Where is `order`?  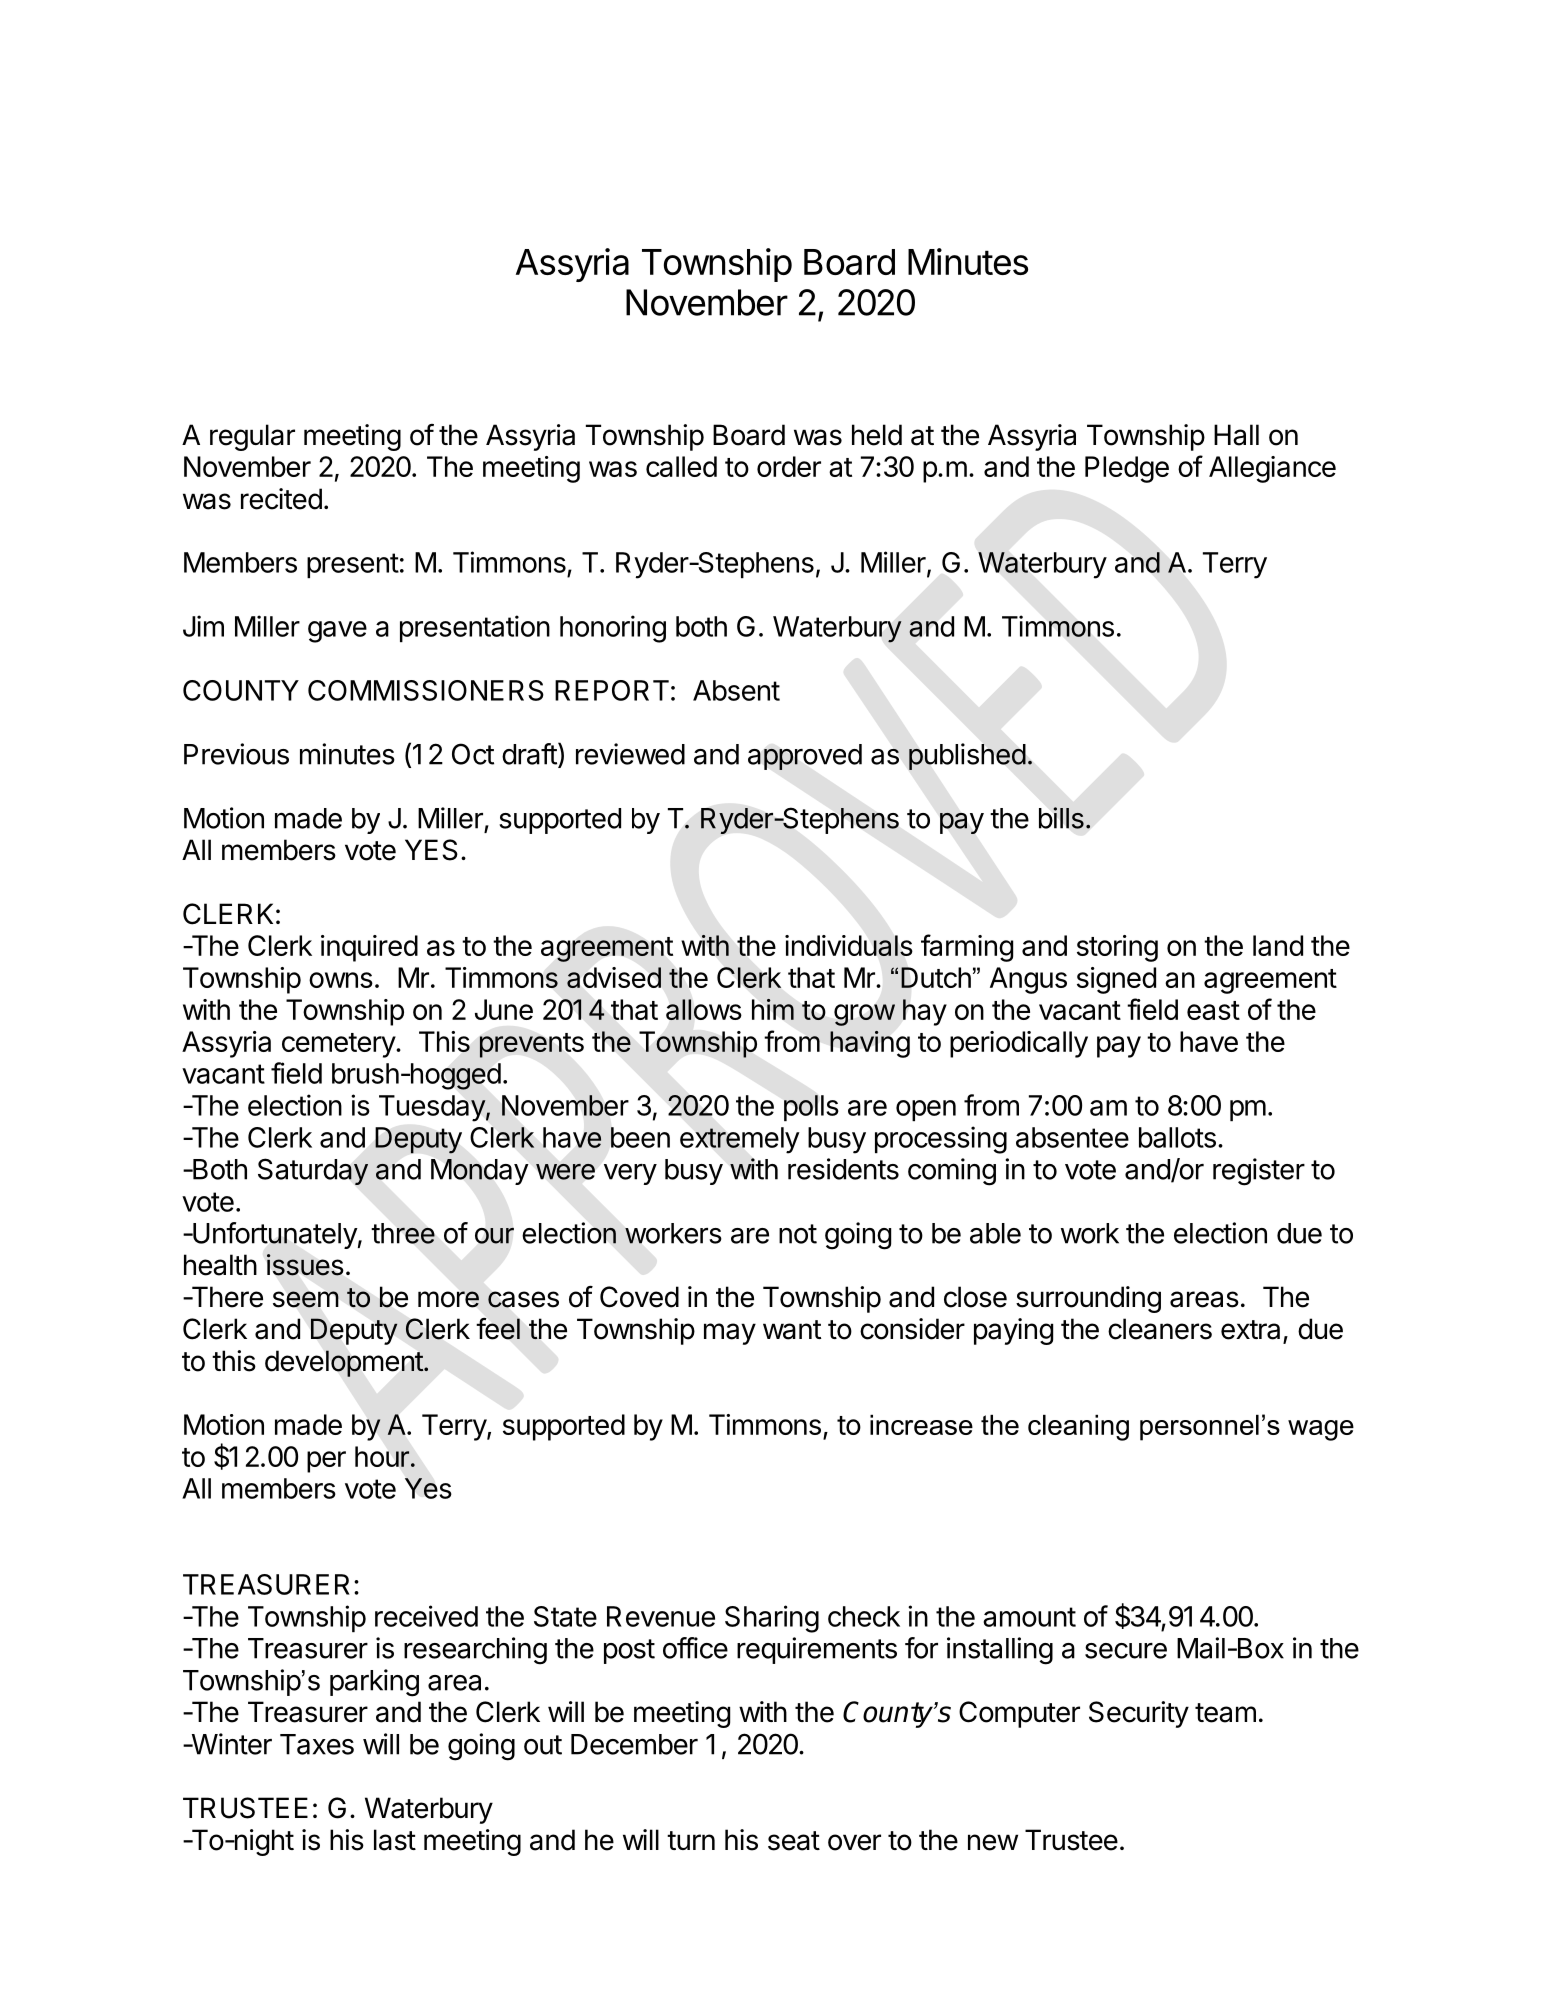
order is located at coordinates (789, 466).
